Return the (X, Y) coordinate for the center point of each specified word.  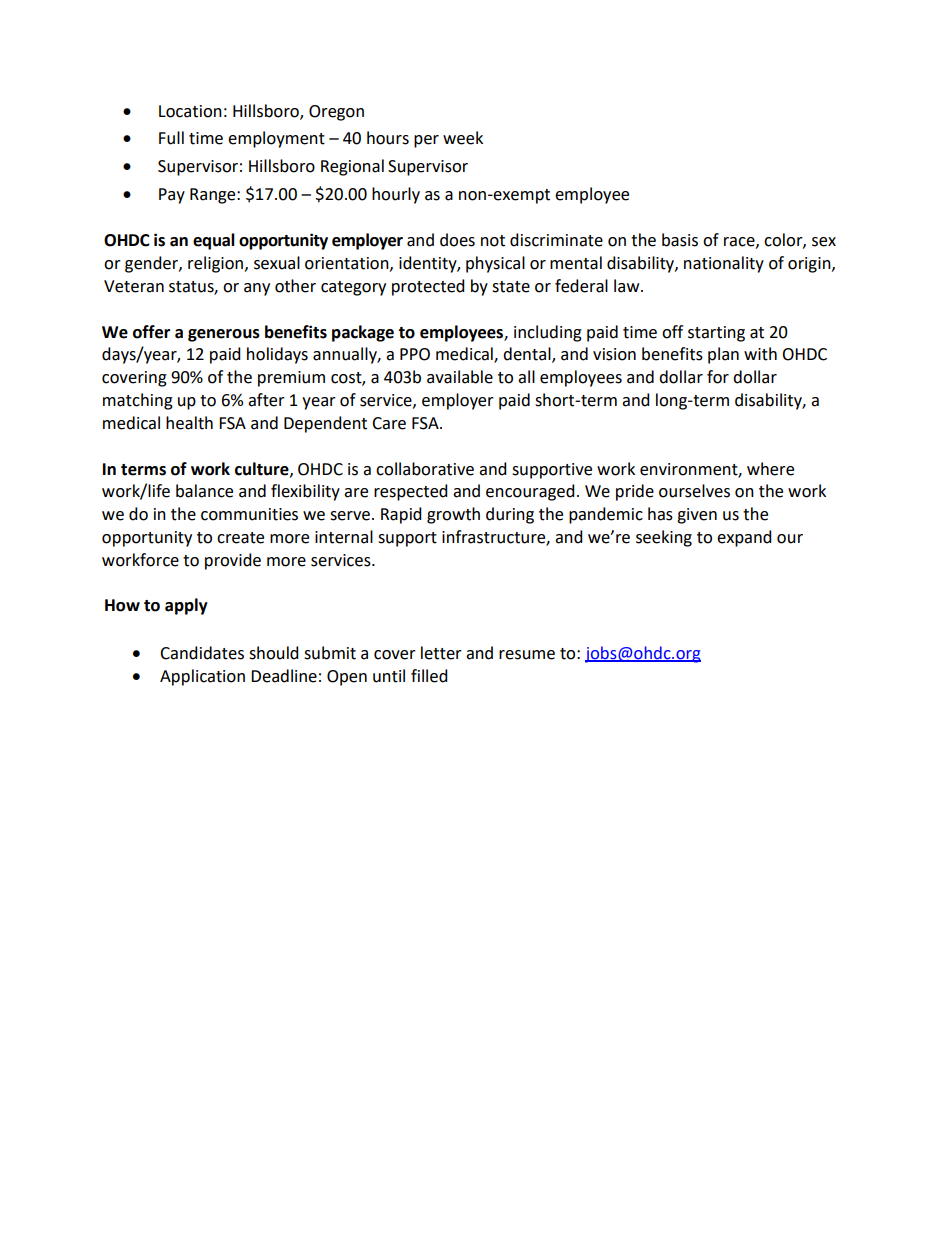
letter (441, 653)
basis (680, 240)
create (240, 538)
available (460, 377)
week (463, 138)
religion (215, 264)
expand (744, 538)
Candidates (202, 653)
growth (453, 515)
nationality (724, 264)
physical (495, 264)
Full (171, 138)
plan (723, 355)
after (266, 400)
